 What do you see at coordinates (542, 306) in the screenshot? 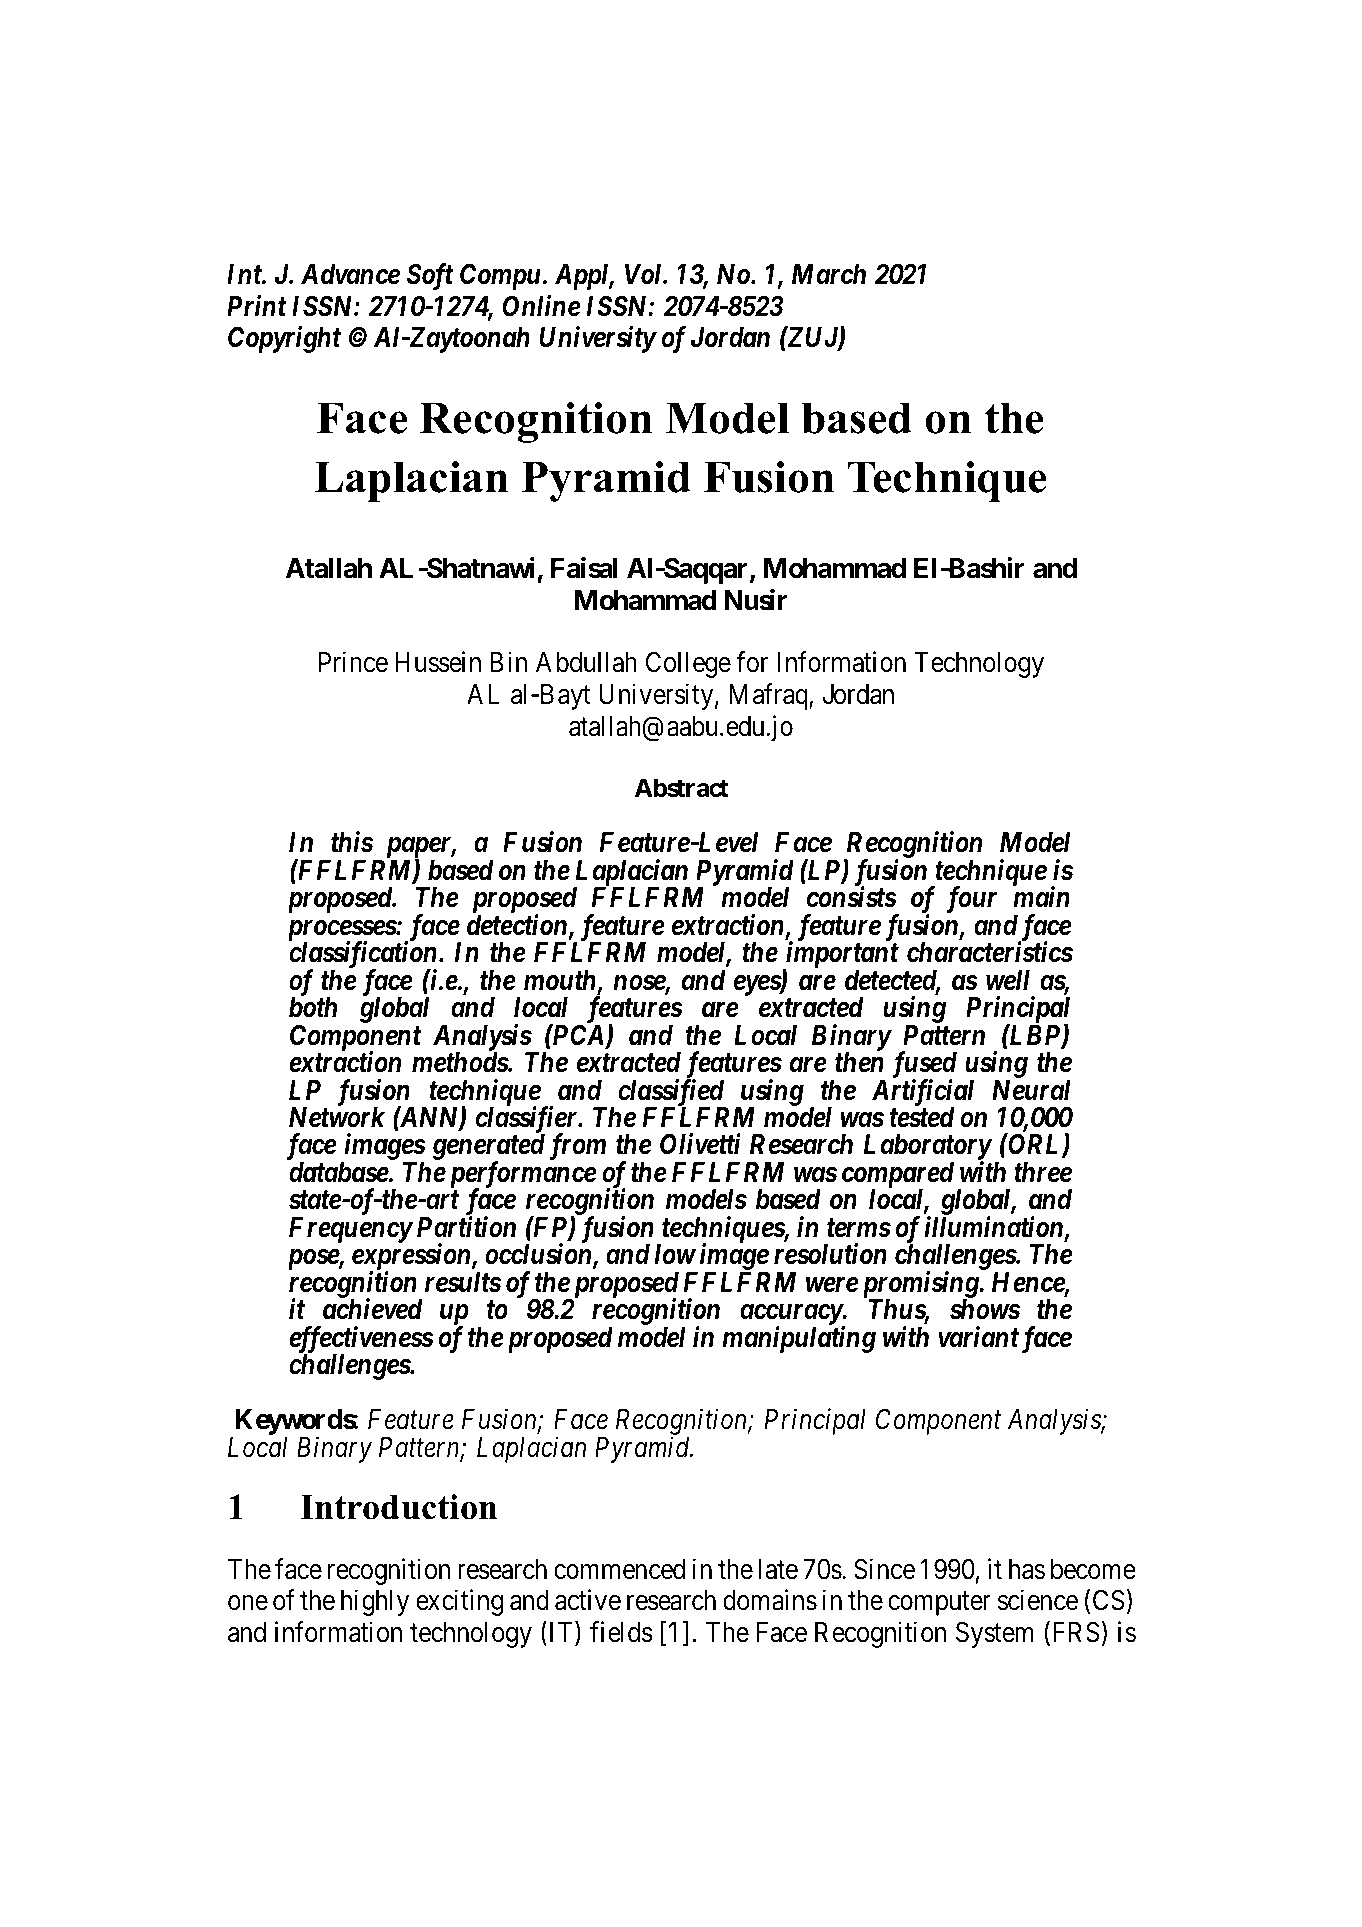
I see `Online` at bounding box center [542, 306].
